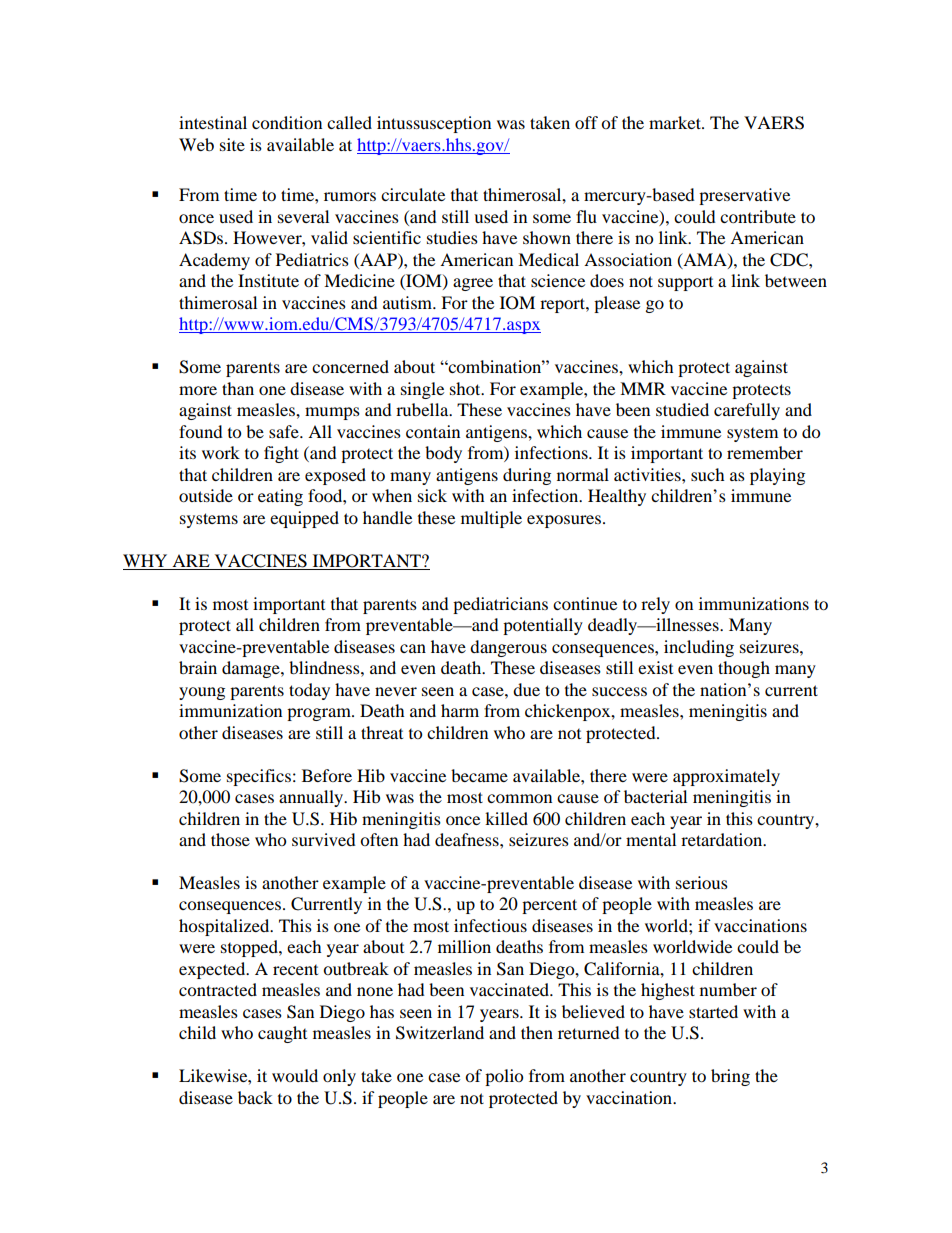  What do you see at coordinates (500, 605) in the page?
I see `pediatricians` at bounding box center [500, 605].
